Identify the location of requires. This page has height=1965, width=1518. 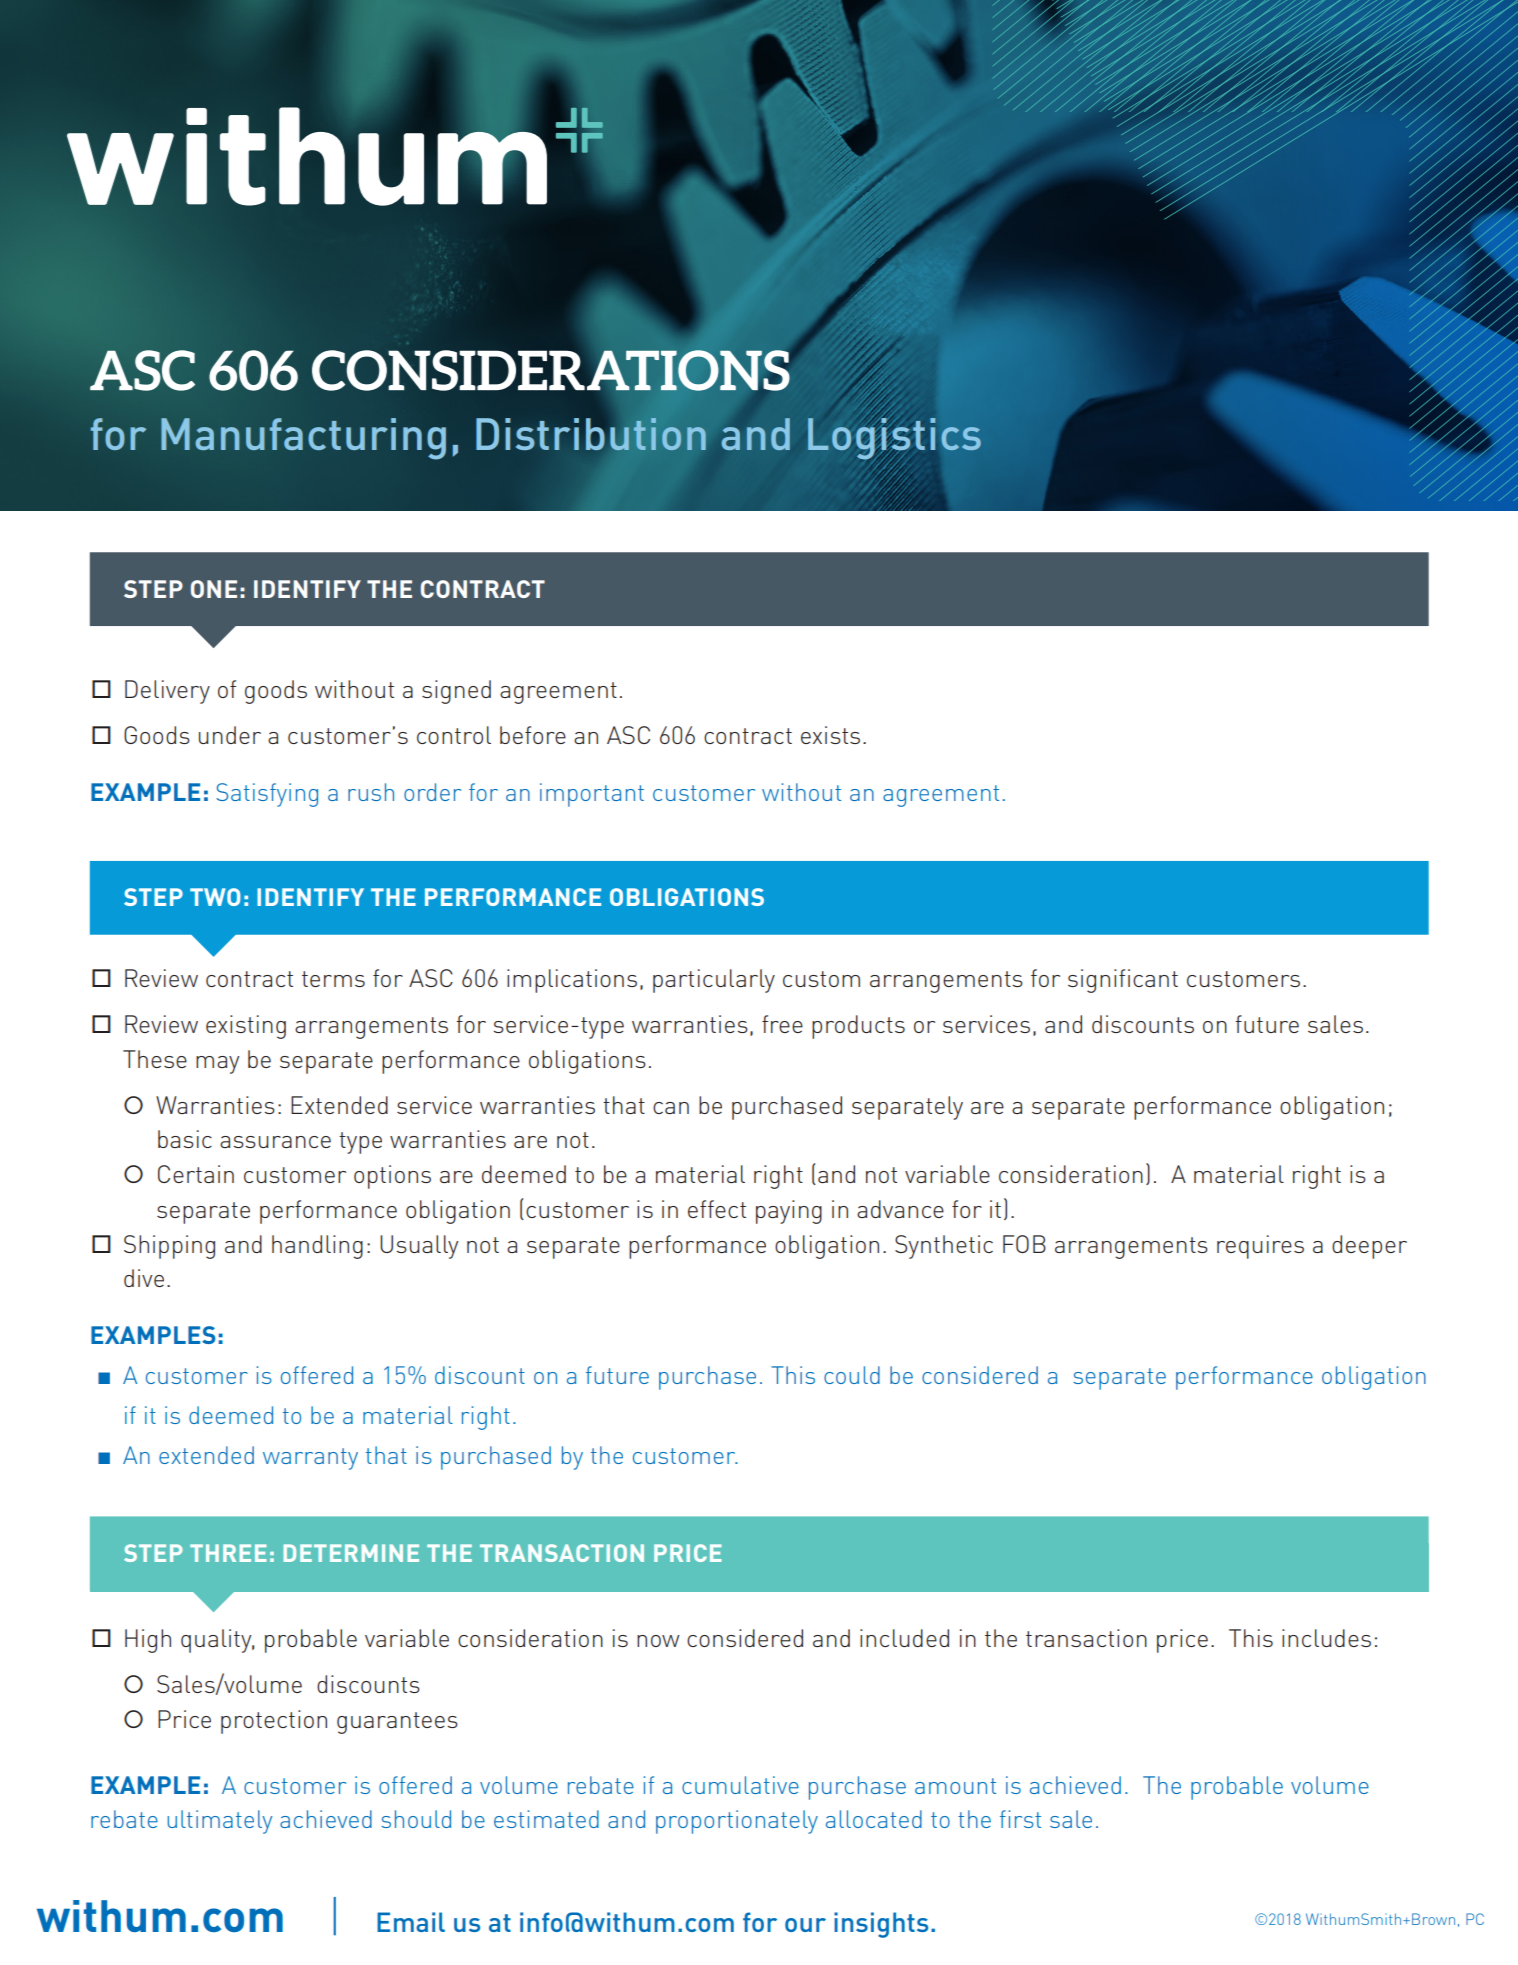
(1260, 1247).
